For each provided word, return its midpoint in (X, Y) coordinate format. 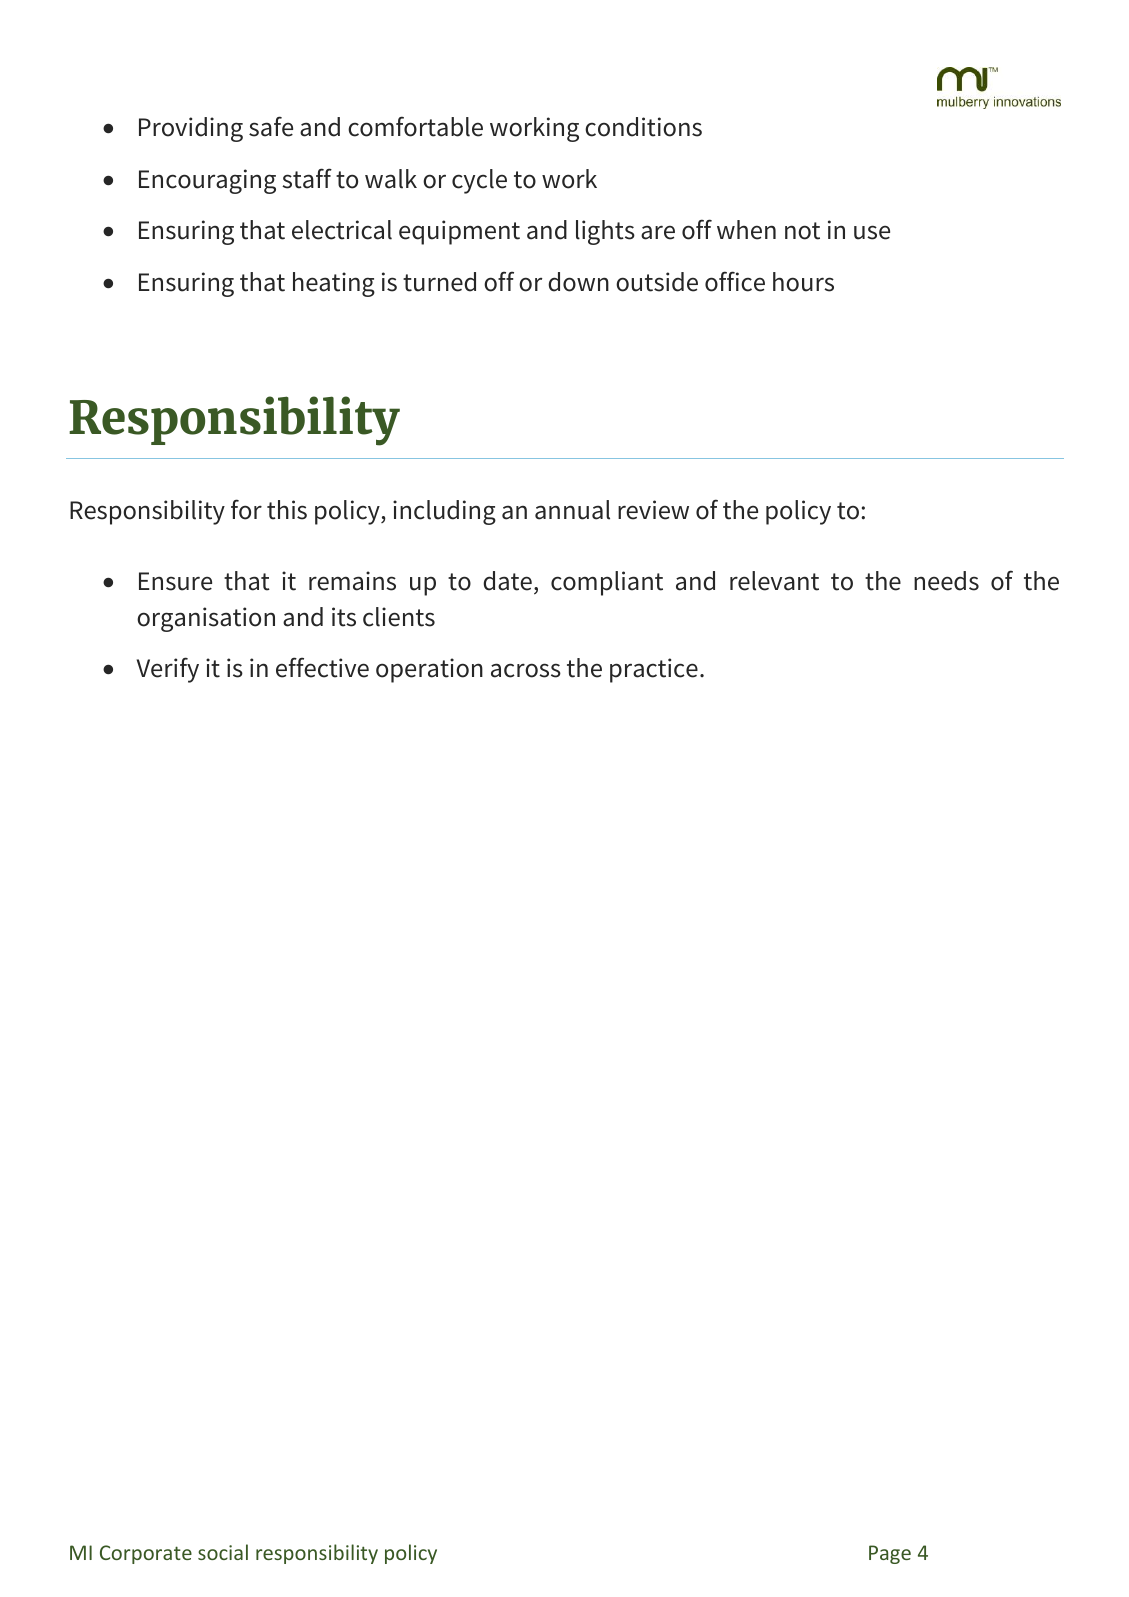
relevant (774, 581)
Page (890, 1554)
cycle (479, 181)
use (872, 232)
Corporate (146, 1554)
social (223, 1552)
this (287, 510)
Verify (168, 670)
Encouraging (207, 181)
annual (572, 510)
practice (654, 670)
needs (946, 581)
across (526, 670)
